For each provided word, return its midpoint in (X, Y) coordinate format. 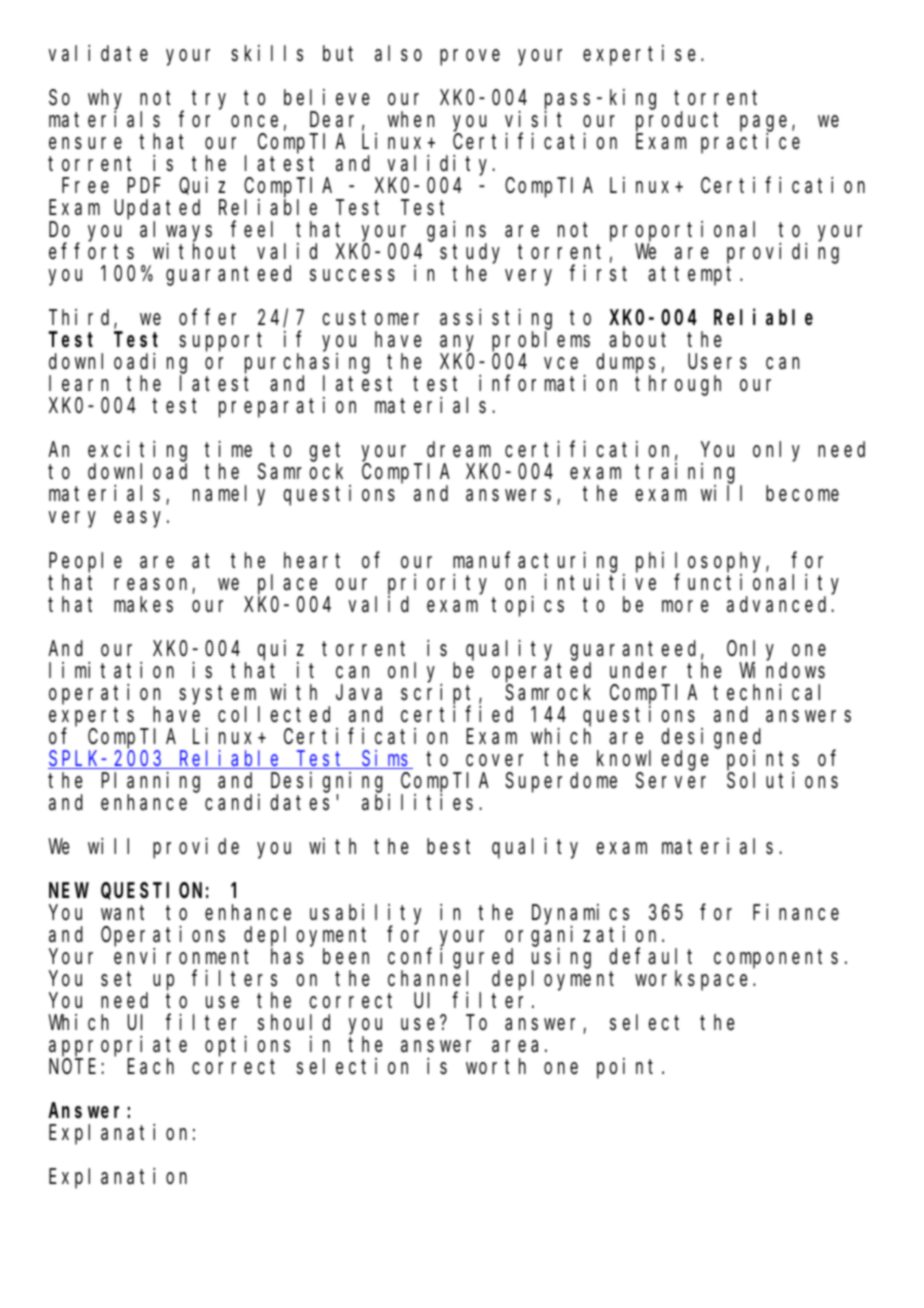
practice (750, 143)
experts (91, 718)
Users (717, 362)
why (105, 99)
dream (459, 449)
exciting (137, 452)
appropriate (118, 1046)
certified (457, 713)
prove (470, 57)
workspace (694, 980)
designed (711, 738)
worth (496, 1066)
